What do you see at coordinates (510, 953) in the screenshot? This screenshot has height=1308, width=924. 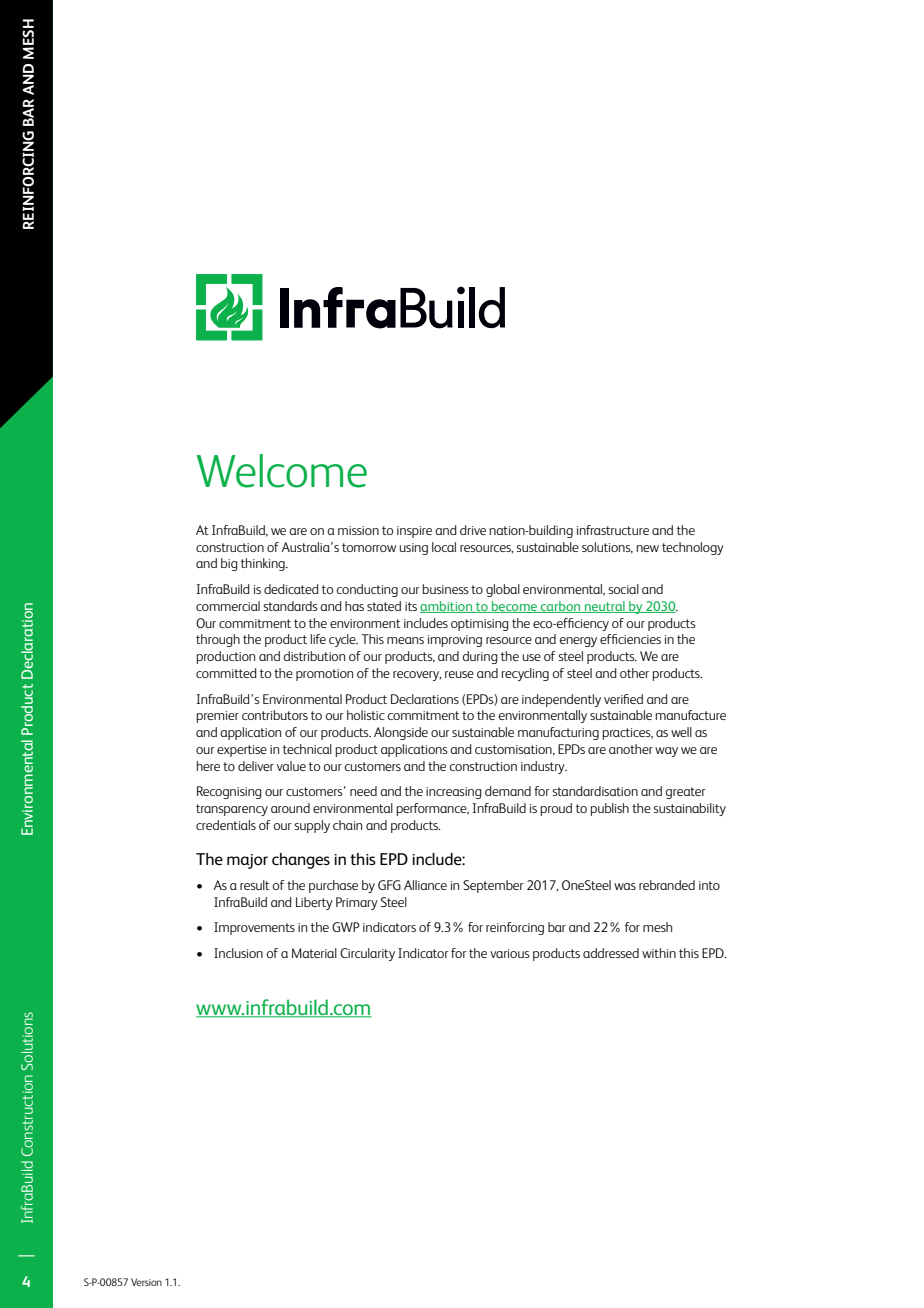 I see `various` at bounding box center [510, 953].
